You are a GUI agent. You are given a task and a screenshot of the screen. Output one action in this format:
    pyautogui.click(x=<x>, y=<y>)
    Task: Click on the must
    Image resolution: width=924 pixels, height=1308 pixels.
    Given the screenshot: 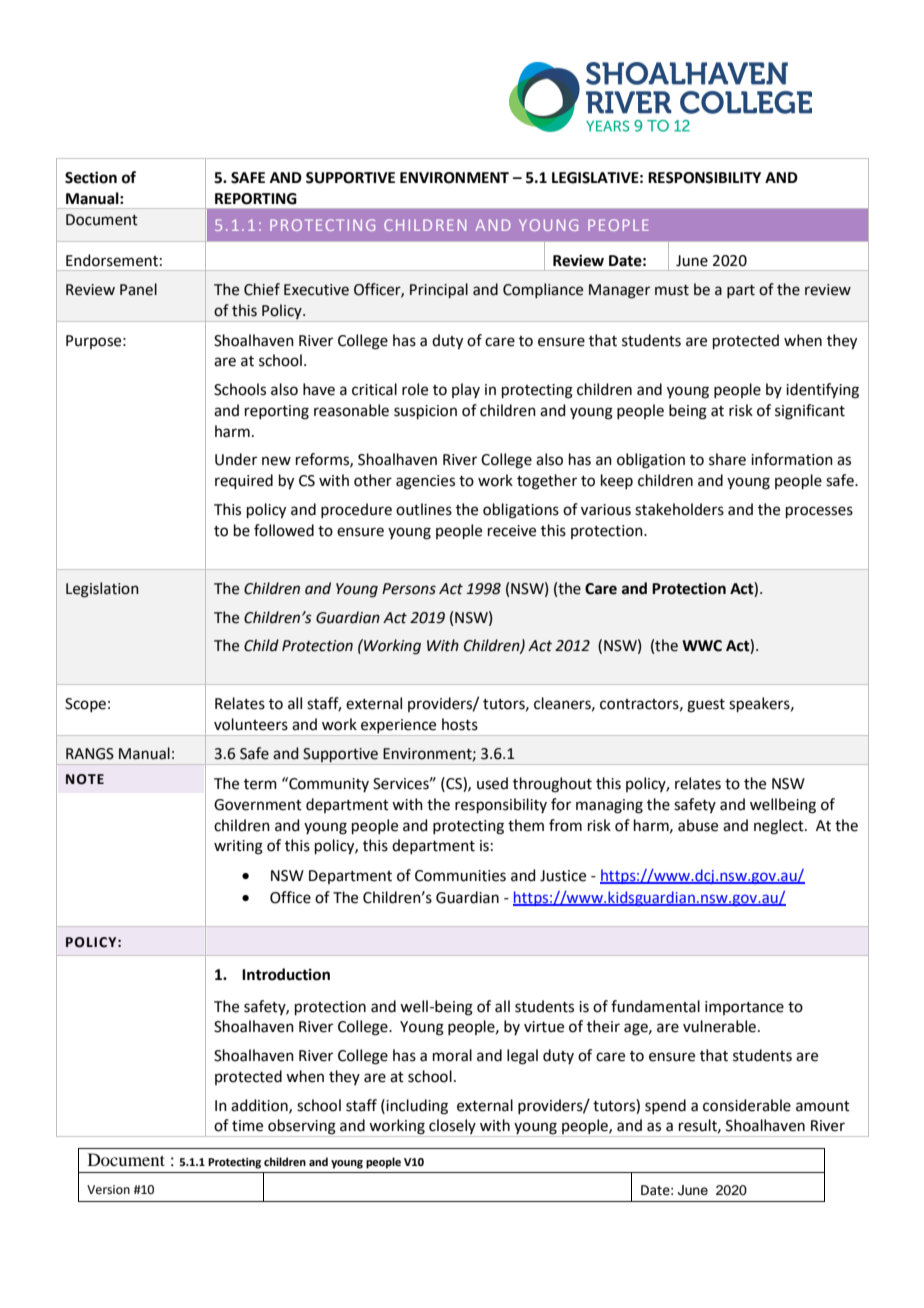 What is the action you would take?
    pyautogui.click(x=672, y=290)
